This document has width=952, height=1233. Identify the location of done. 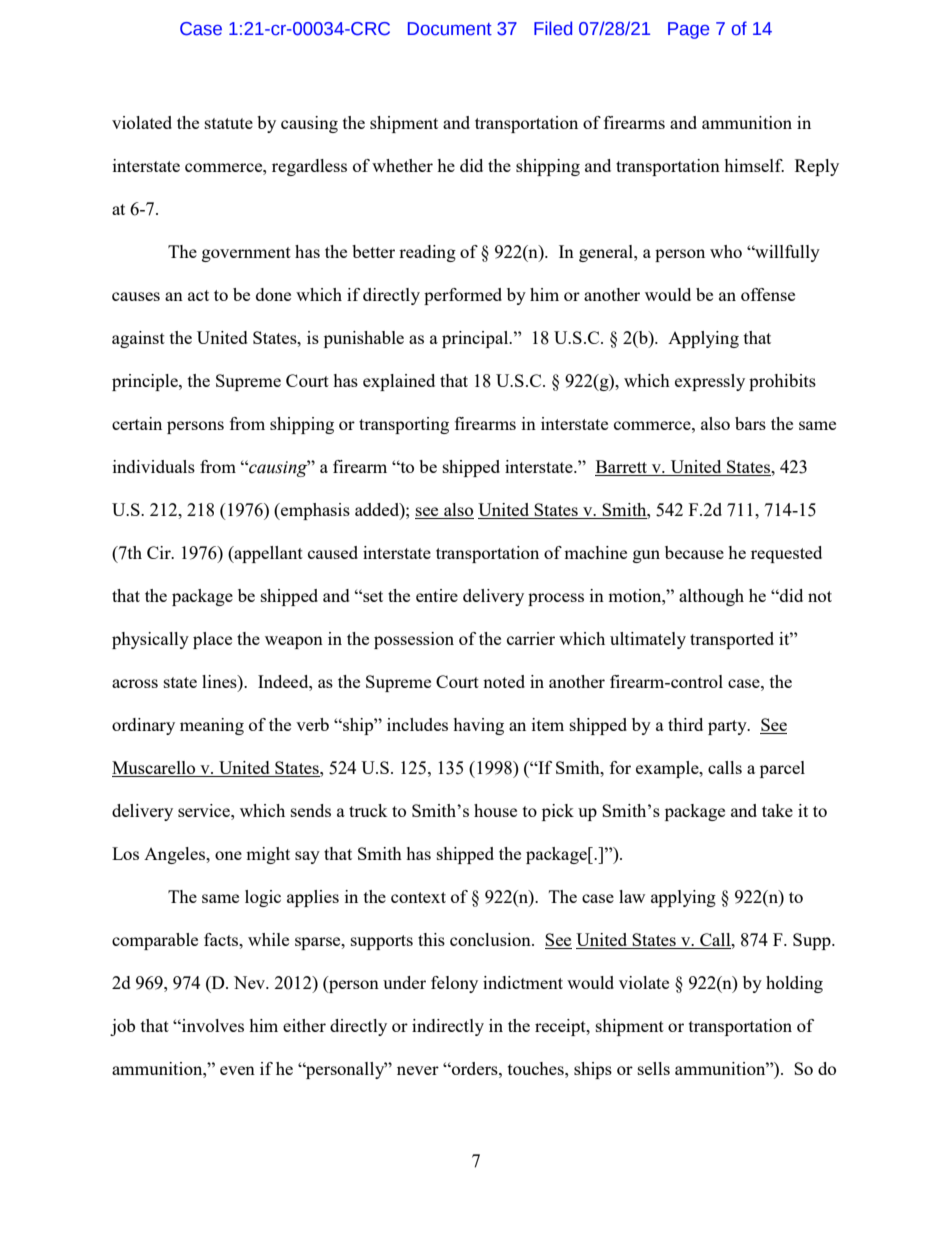
(273, 294).
